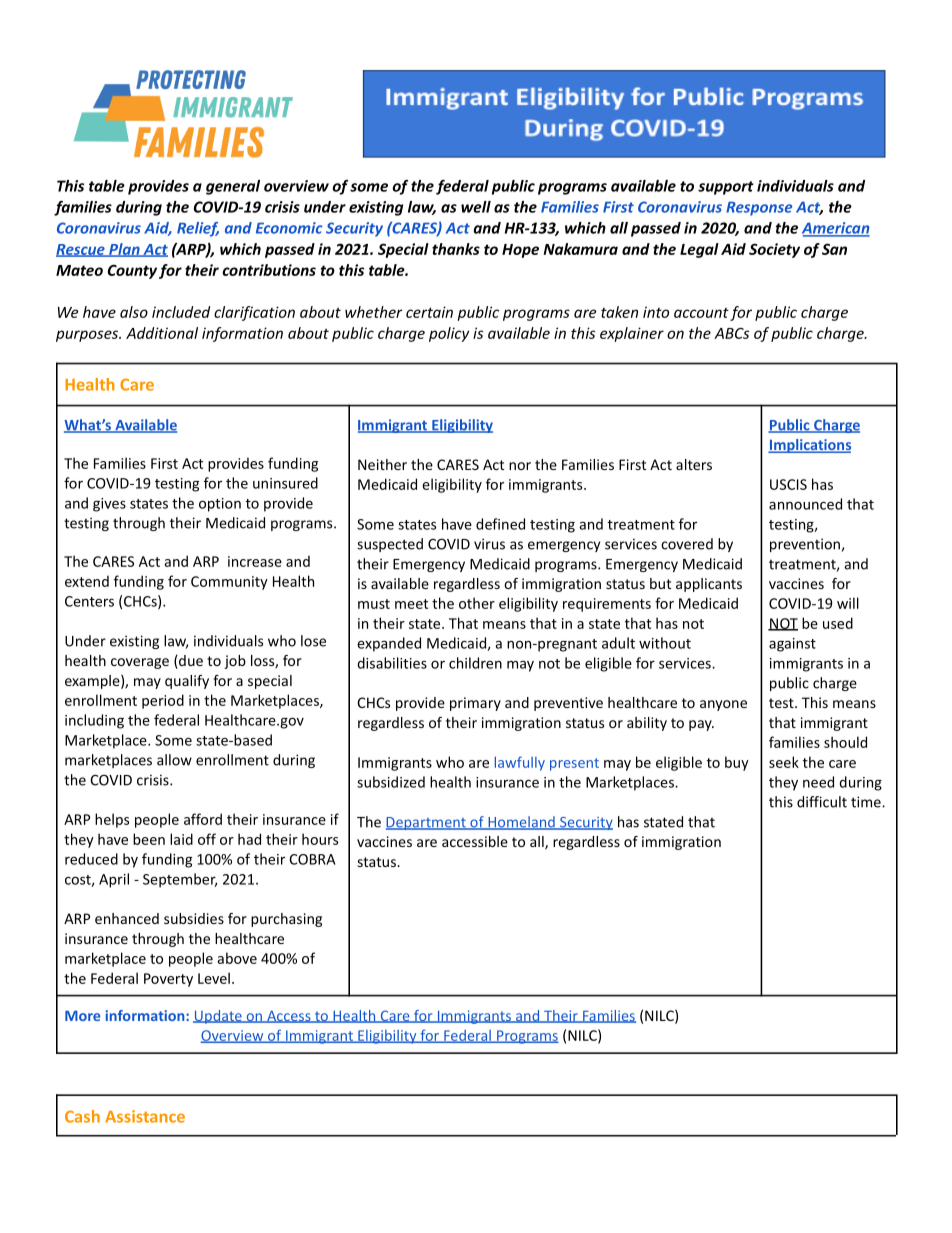 The width and height of the image is (952, 1233). I want to click on Update, so click(218, 1017).
